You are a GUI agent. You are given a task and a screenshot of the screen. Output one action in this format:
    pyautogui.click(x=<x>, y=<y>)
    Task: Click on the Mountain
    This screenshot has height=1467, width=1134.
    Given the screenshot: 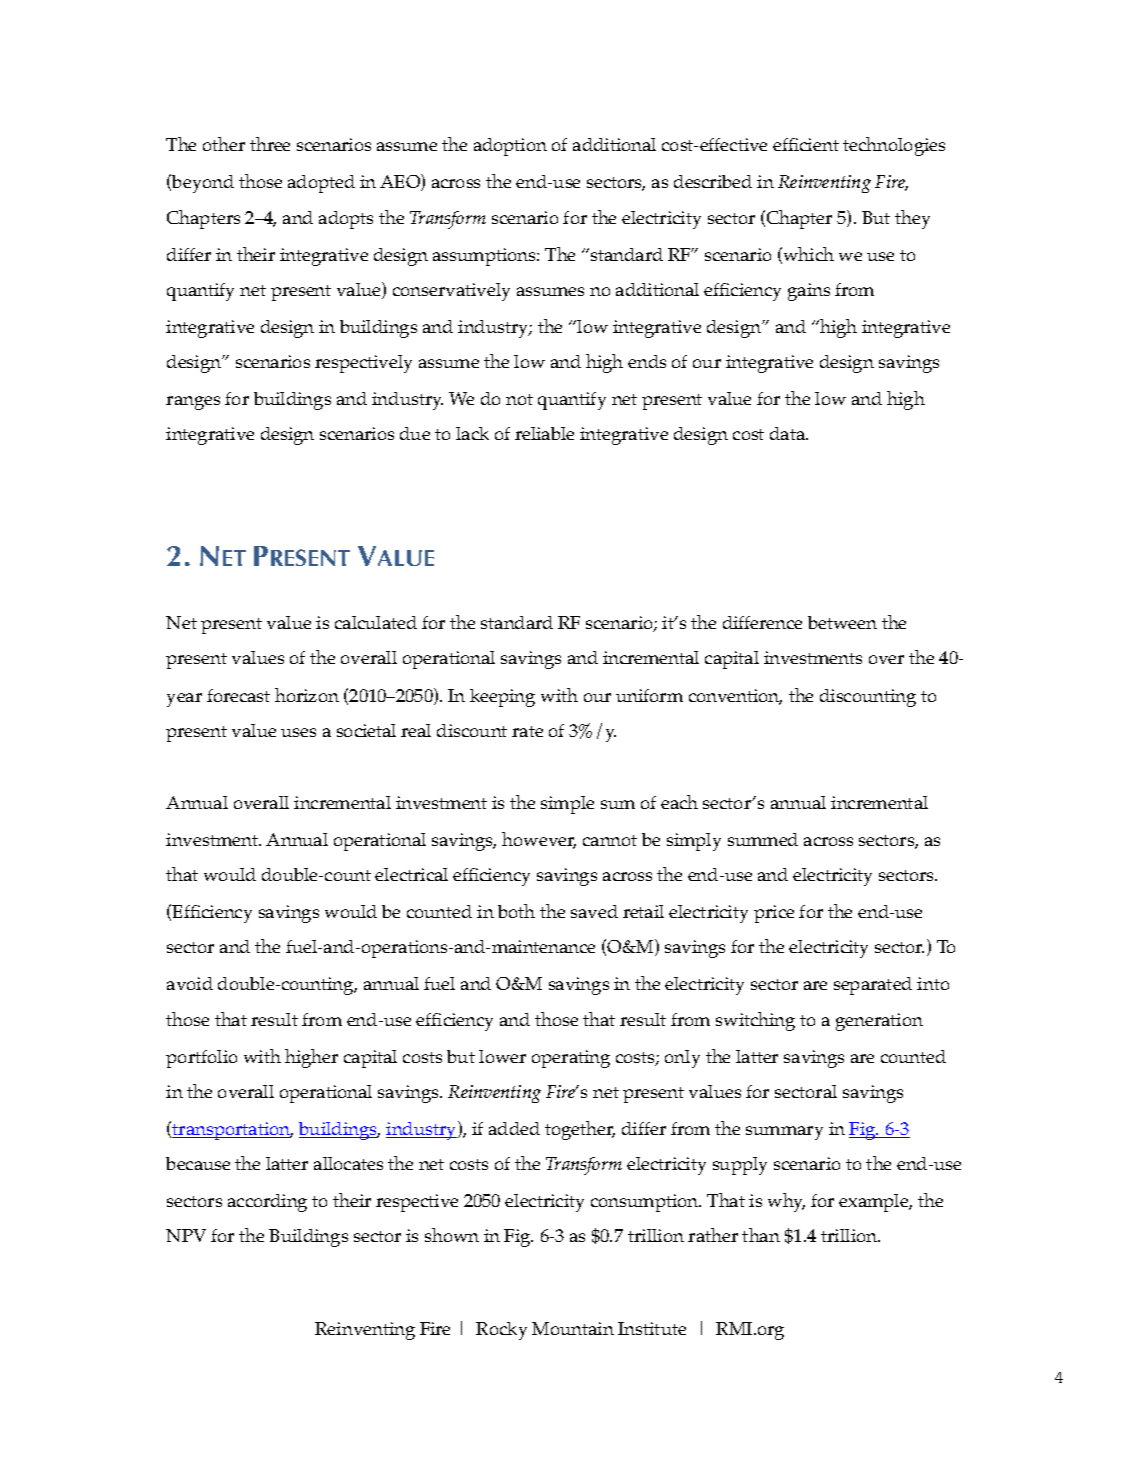 What is the action you would take?
    pyautogui.click(x=573, y=1328)
